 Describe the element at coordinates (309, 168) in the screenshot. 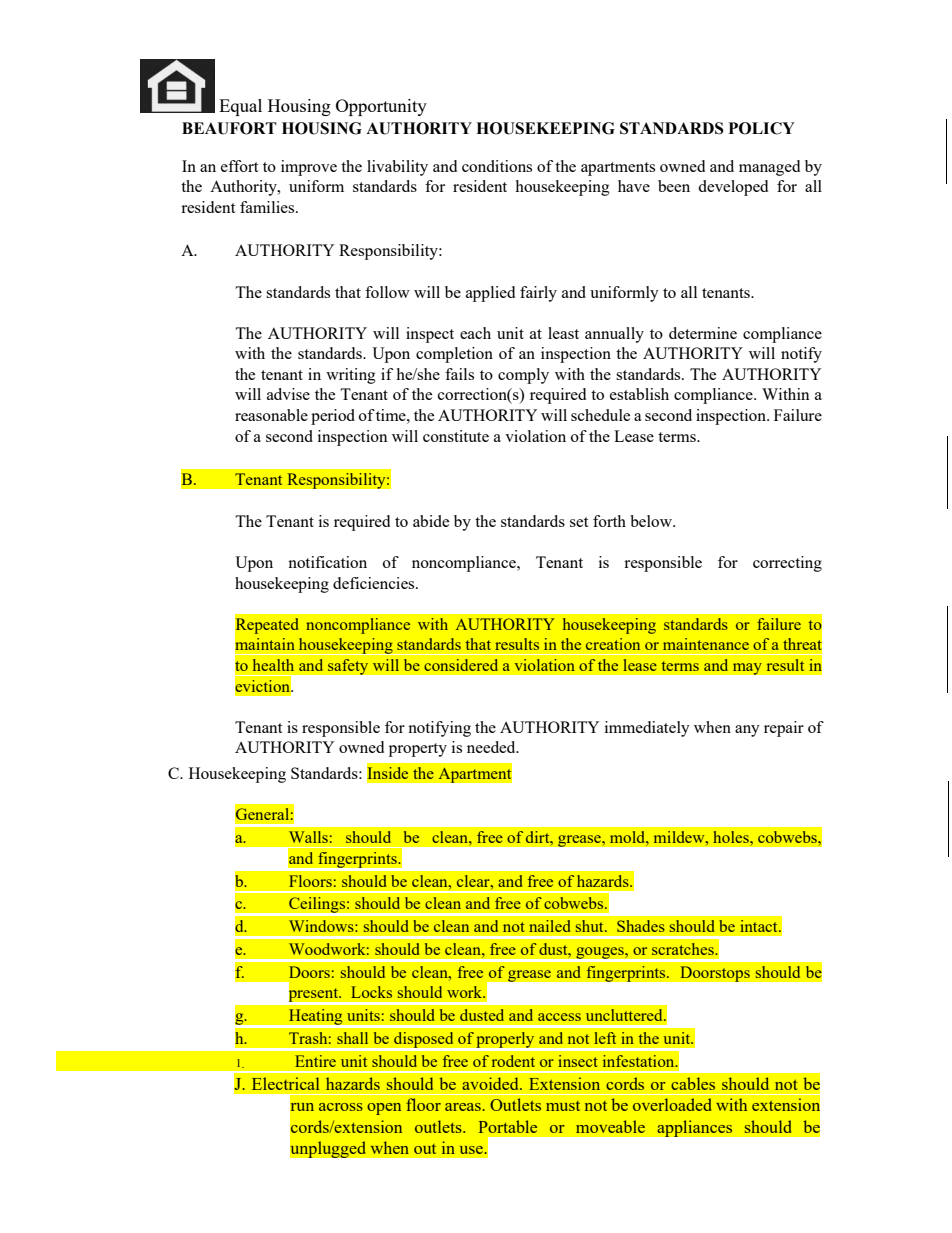

I see `improve` at that location.
